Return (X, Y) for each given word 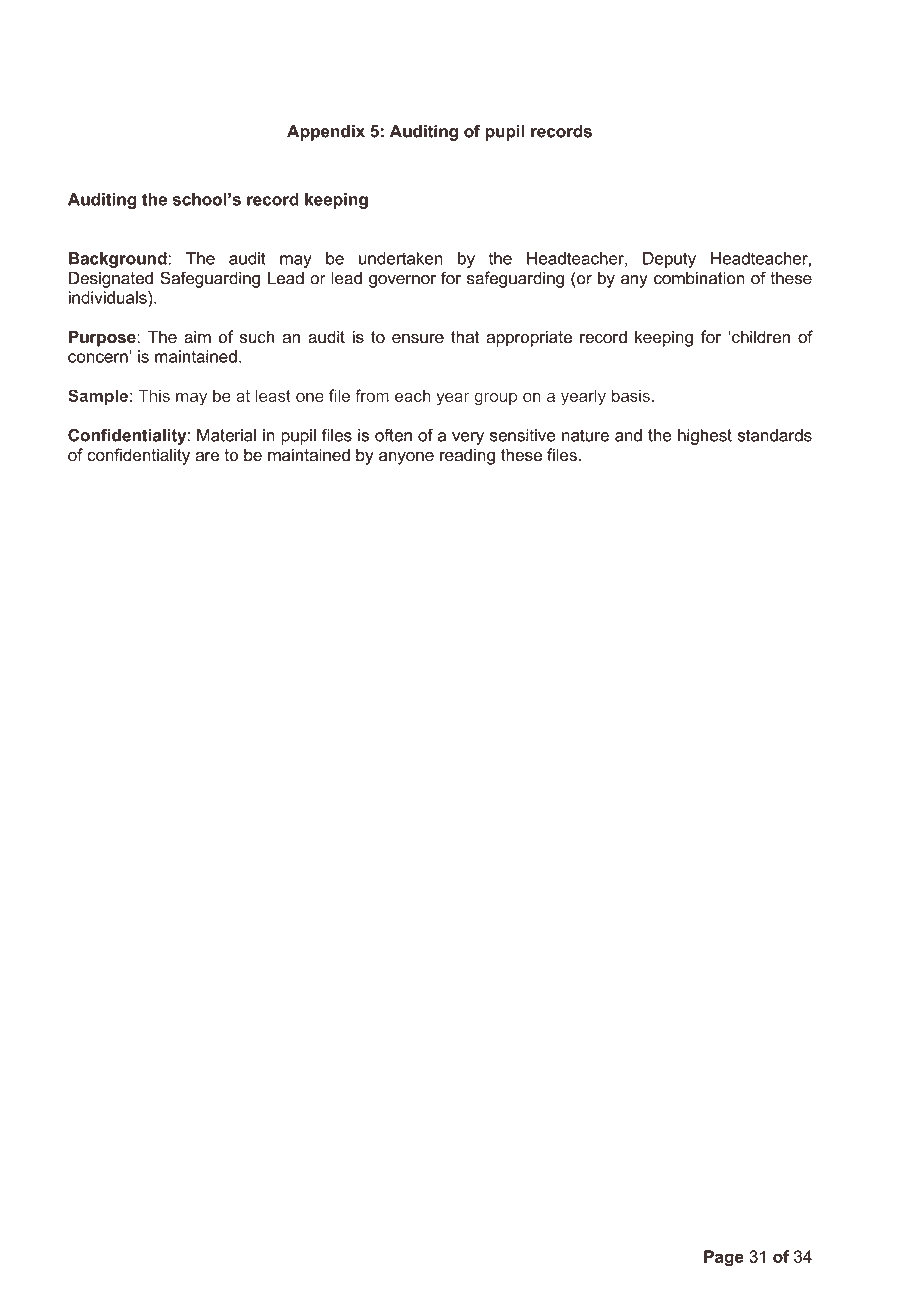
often (393, 435)
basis (631, 395)
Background (118, 260)
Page (724, 1258)
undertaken (401, 258)
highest (705, 437)
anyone (406, 458)
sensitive (523, 435)
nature (585, 435)
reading (467, 456)
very (468, 438)
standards (775, 435)
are (207, 457)
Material (226, 435)
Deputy (669, 260)
